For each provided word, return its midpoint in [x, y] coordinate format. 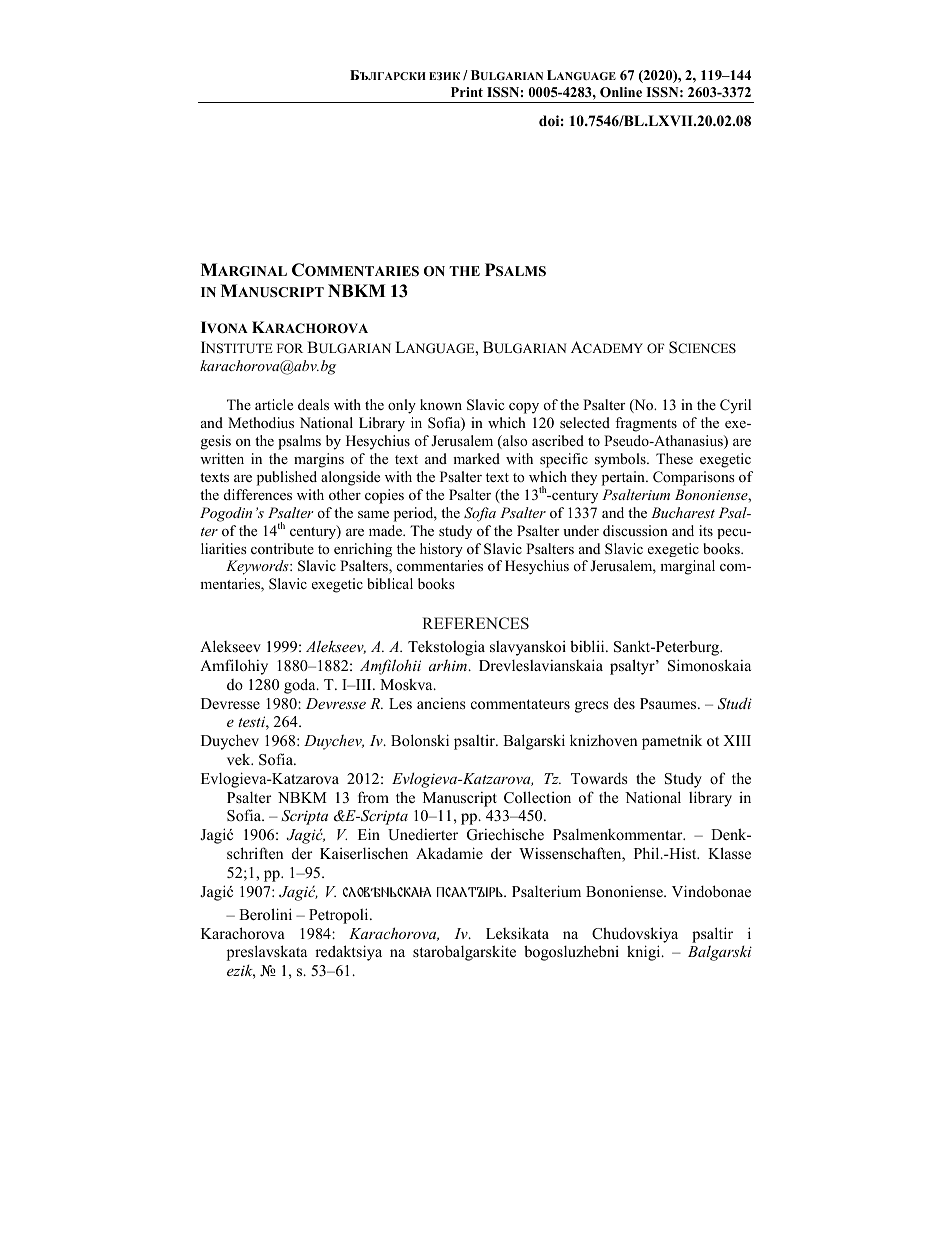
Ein [369, 834]
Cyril [735, 406]
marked [476, 458]
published [287, 478]
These [674, 458]
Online [621, 92]
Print [467, 92]
